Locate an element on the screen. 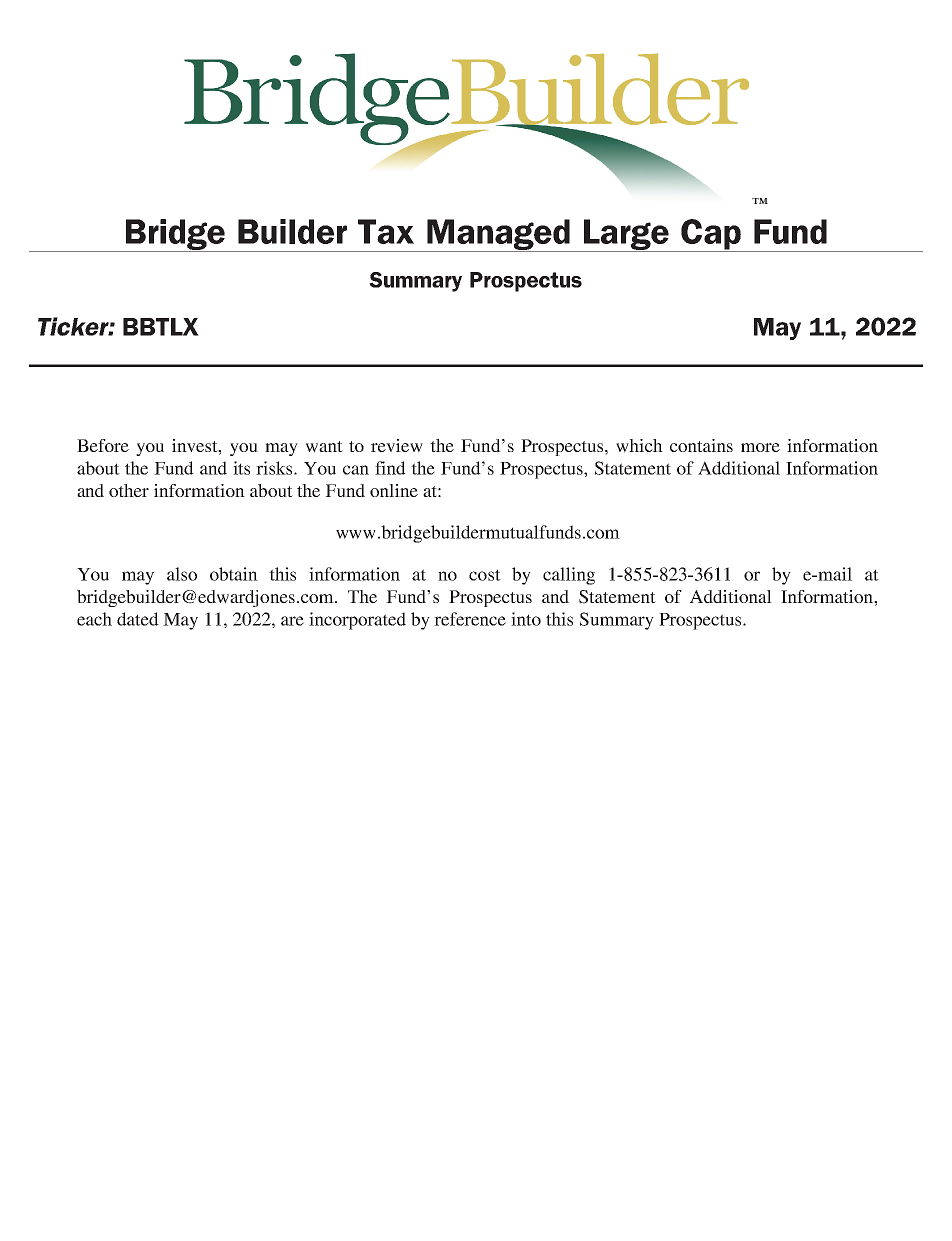 The height and width of the screenshot is (1241, 952). other is located at coordinates (129, 490).
